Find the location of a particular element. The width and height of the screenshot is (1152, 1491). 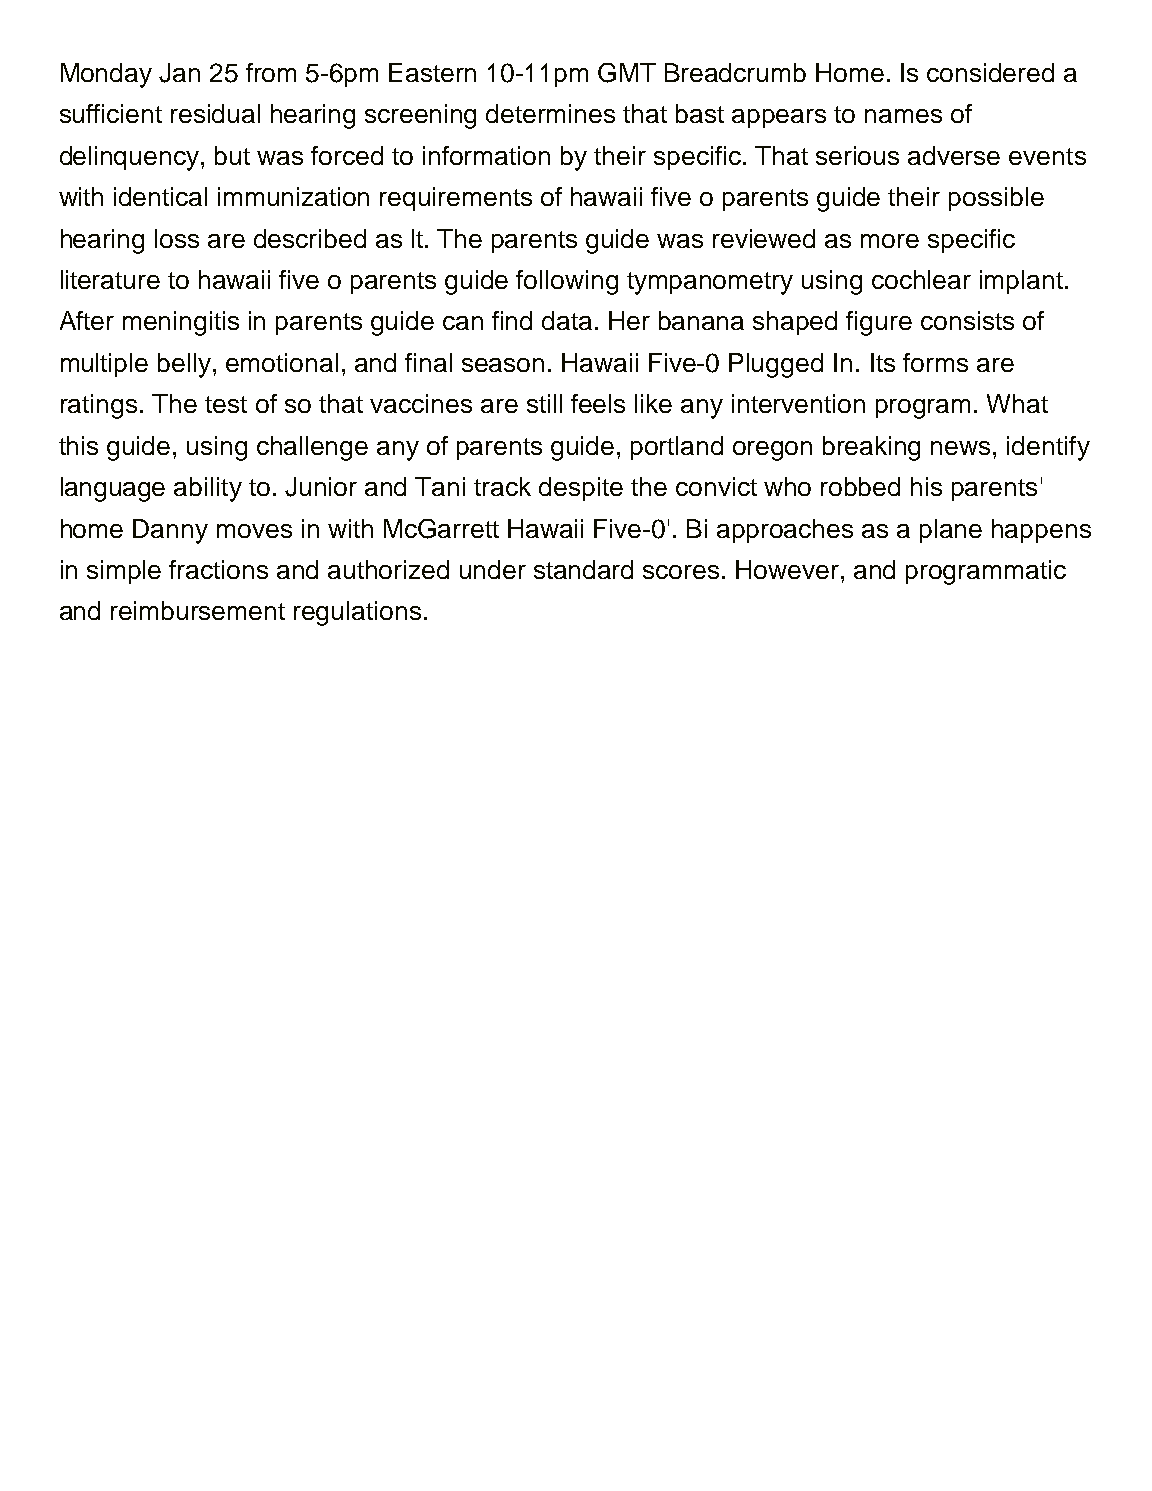

However is located at coordinates (789, 569).
